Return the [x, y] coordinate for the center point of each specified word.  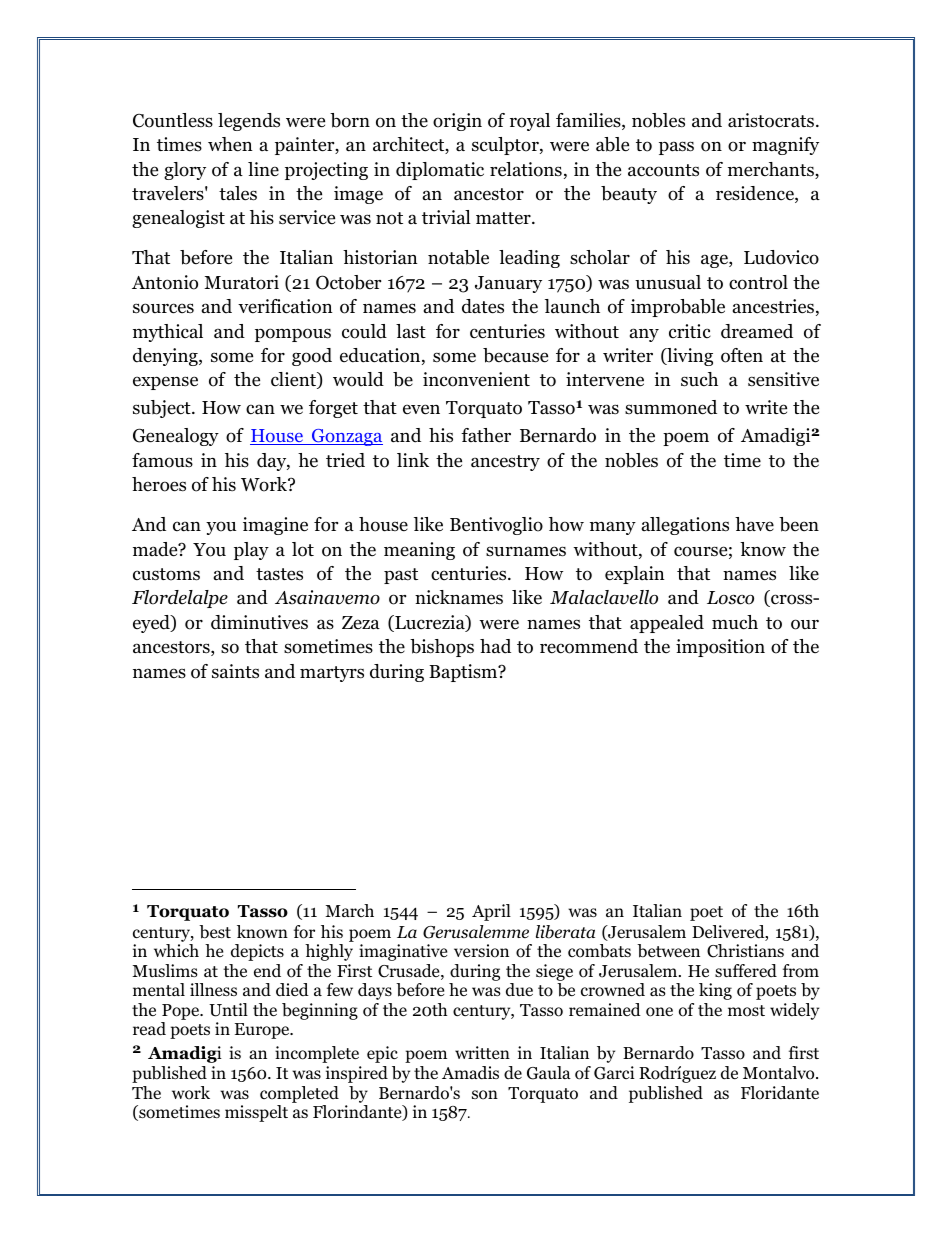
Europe [263, 1031]
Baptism [464, 673]
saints [235, 671]
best [215, 932]
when [230, 144]
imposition [720, 648]
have [754, 524]
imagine [275, 526]
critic [690, 331]
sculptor [506, 146]
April [491, 912]
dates [483, 306]
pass [676, 148]
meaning [419, 551]
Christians [745, 951]
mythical [168, 333]
